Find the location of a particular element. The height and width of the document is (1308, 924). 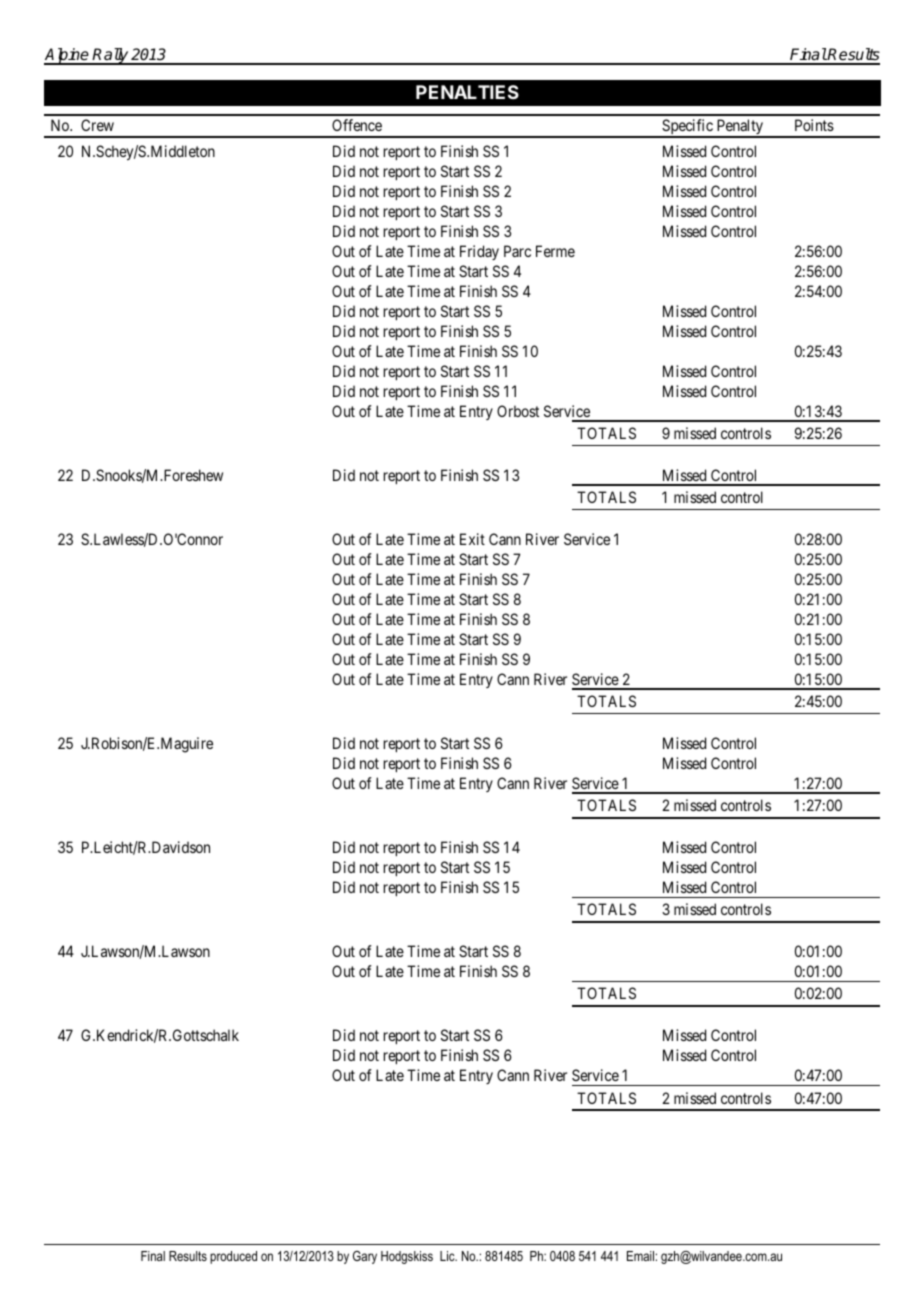

Friday is located at coordinates (479, 252).
